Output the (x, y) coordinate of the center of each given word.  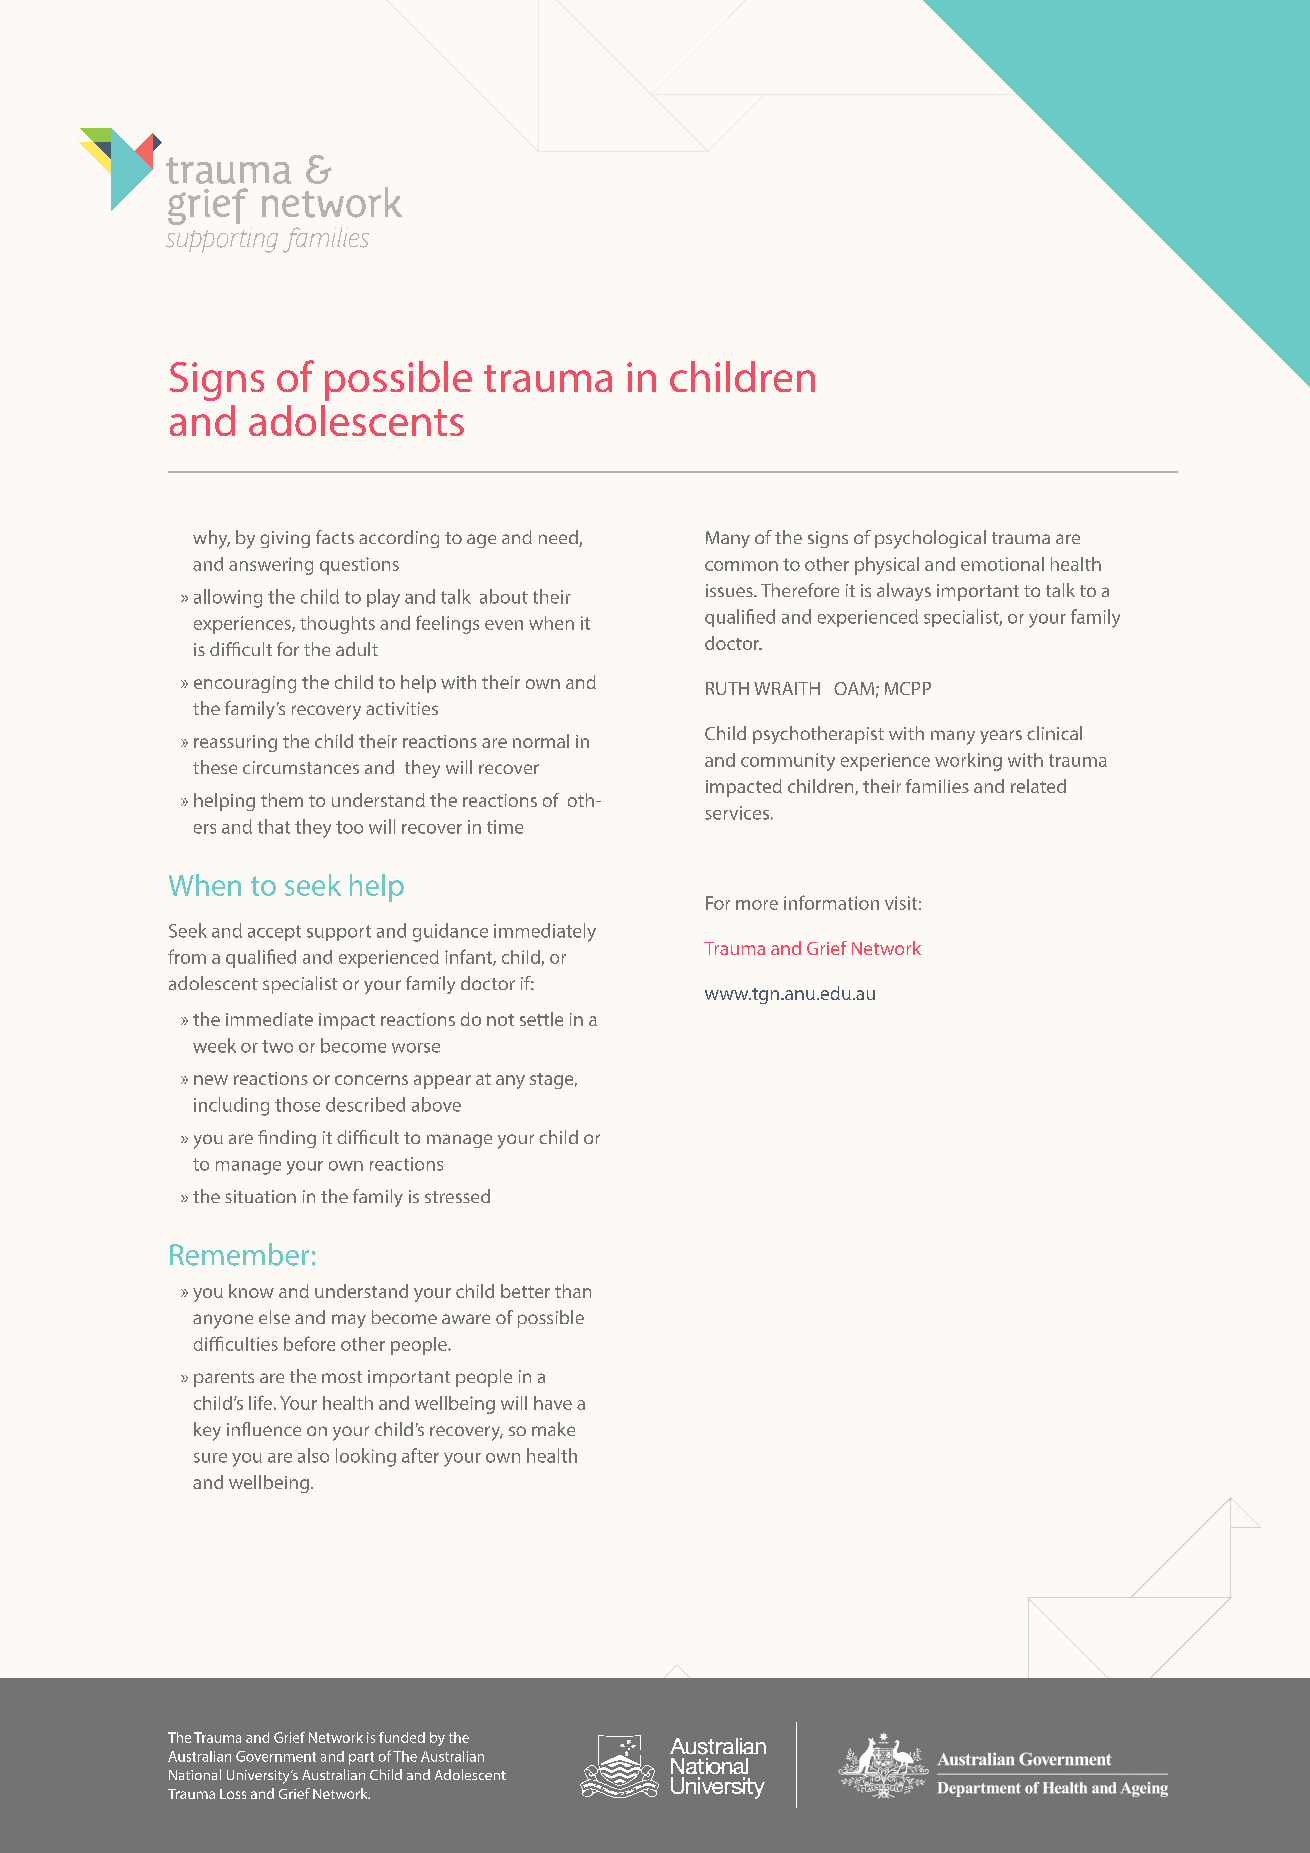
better (525, 1291)
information (831, 902)
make (553, 1429)
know (251, 1291)
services (737, 813)
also (313, 1455)
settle (541, 1019)
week (214, 1045)
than (573, 1291)
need (559, 538)
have (553, 1403)
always (904, 592)
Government (276, 1756)
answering (271, 566)
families (937, 786)
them (282, 800)
